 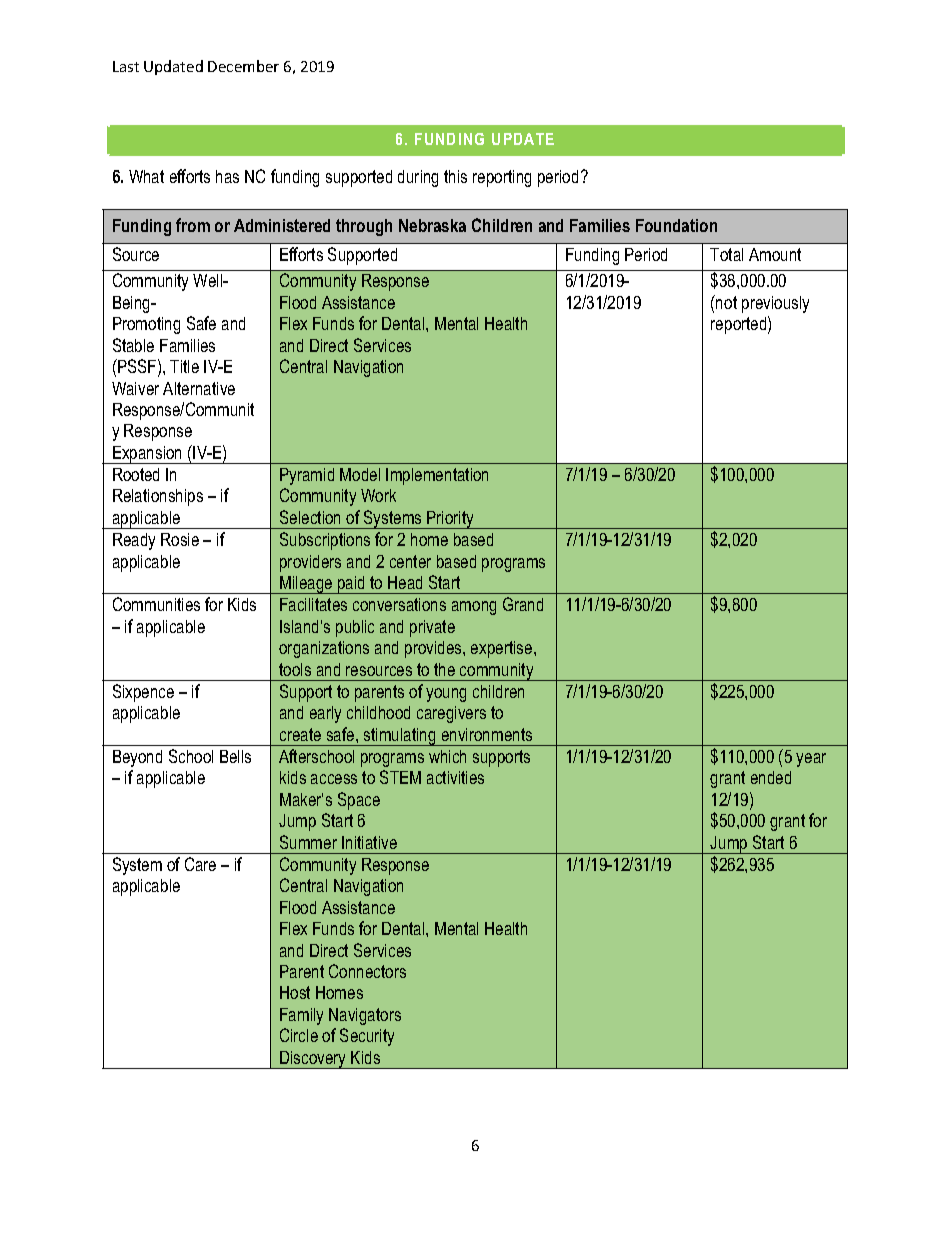 I want to click on this, so click(x=455, y=176).
